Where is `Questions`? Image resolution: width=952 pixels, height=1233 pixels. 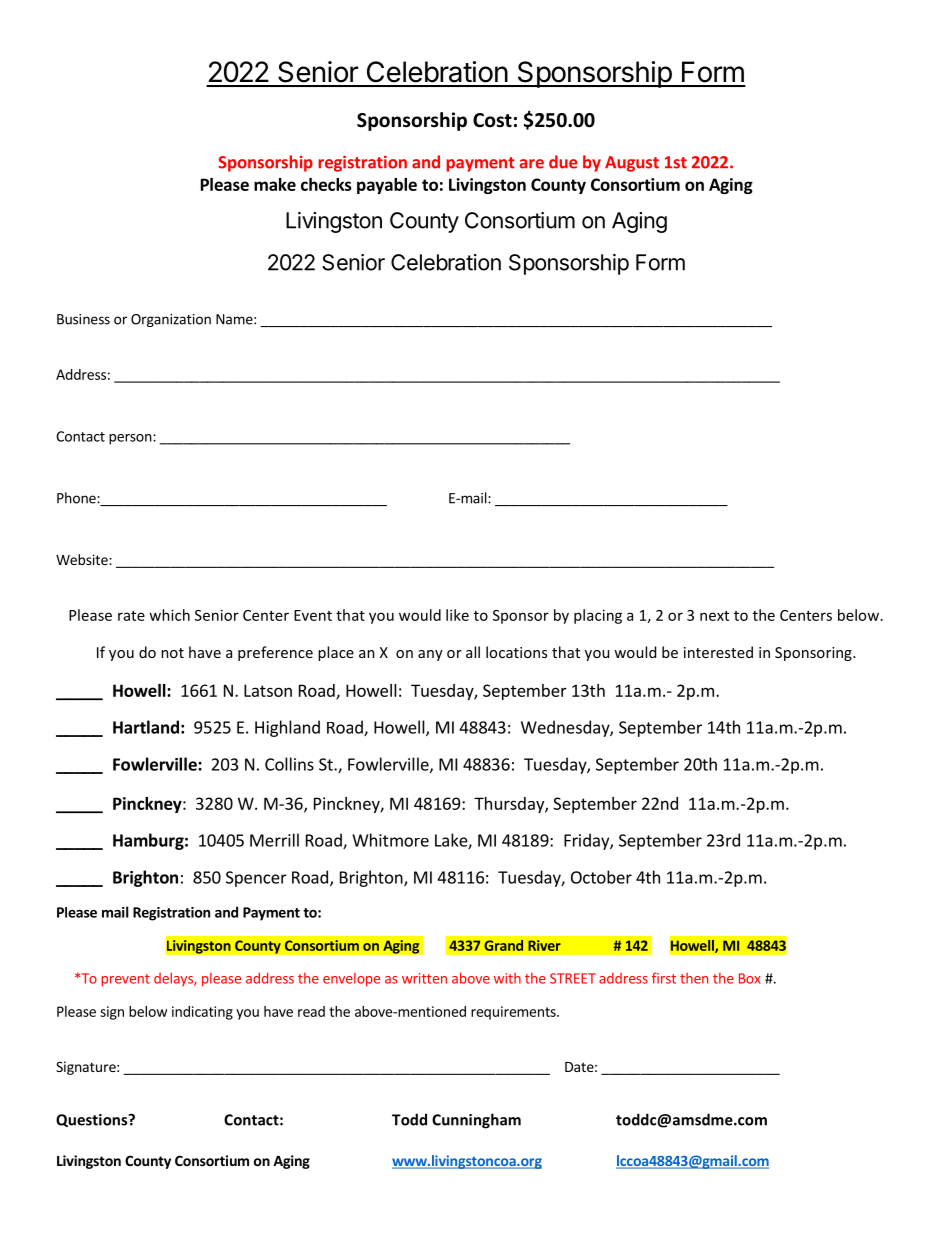 Questions is located at coordinates (93, 1120).
